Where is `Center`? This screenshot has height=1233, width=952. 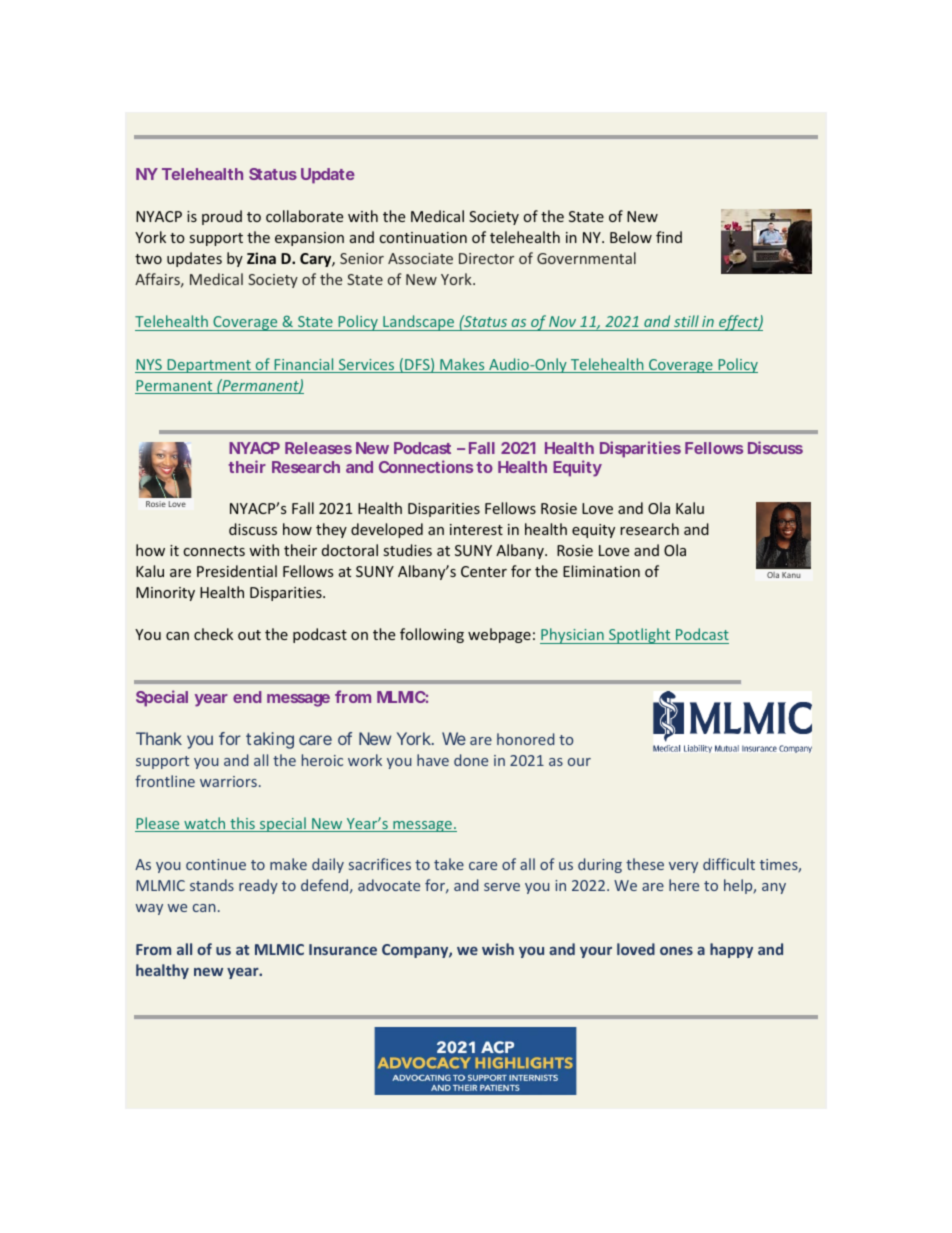 Center is located at coordinates (484, 571).
